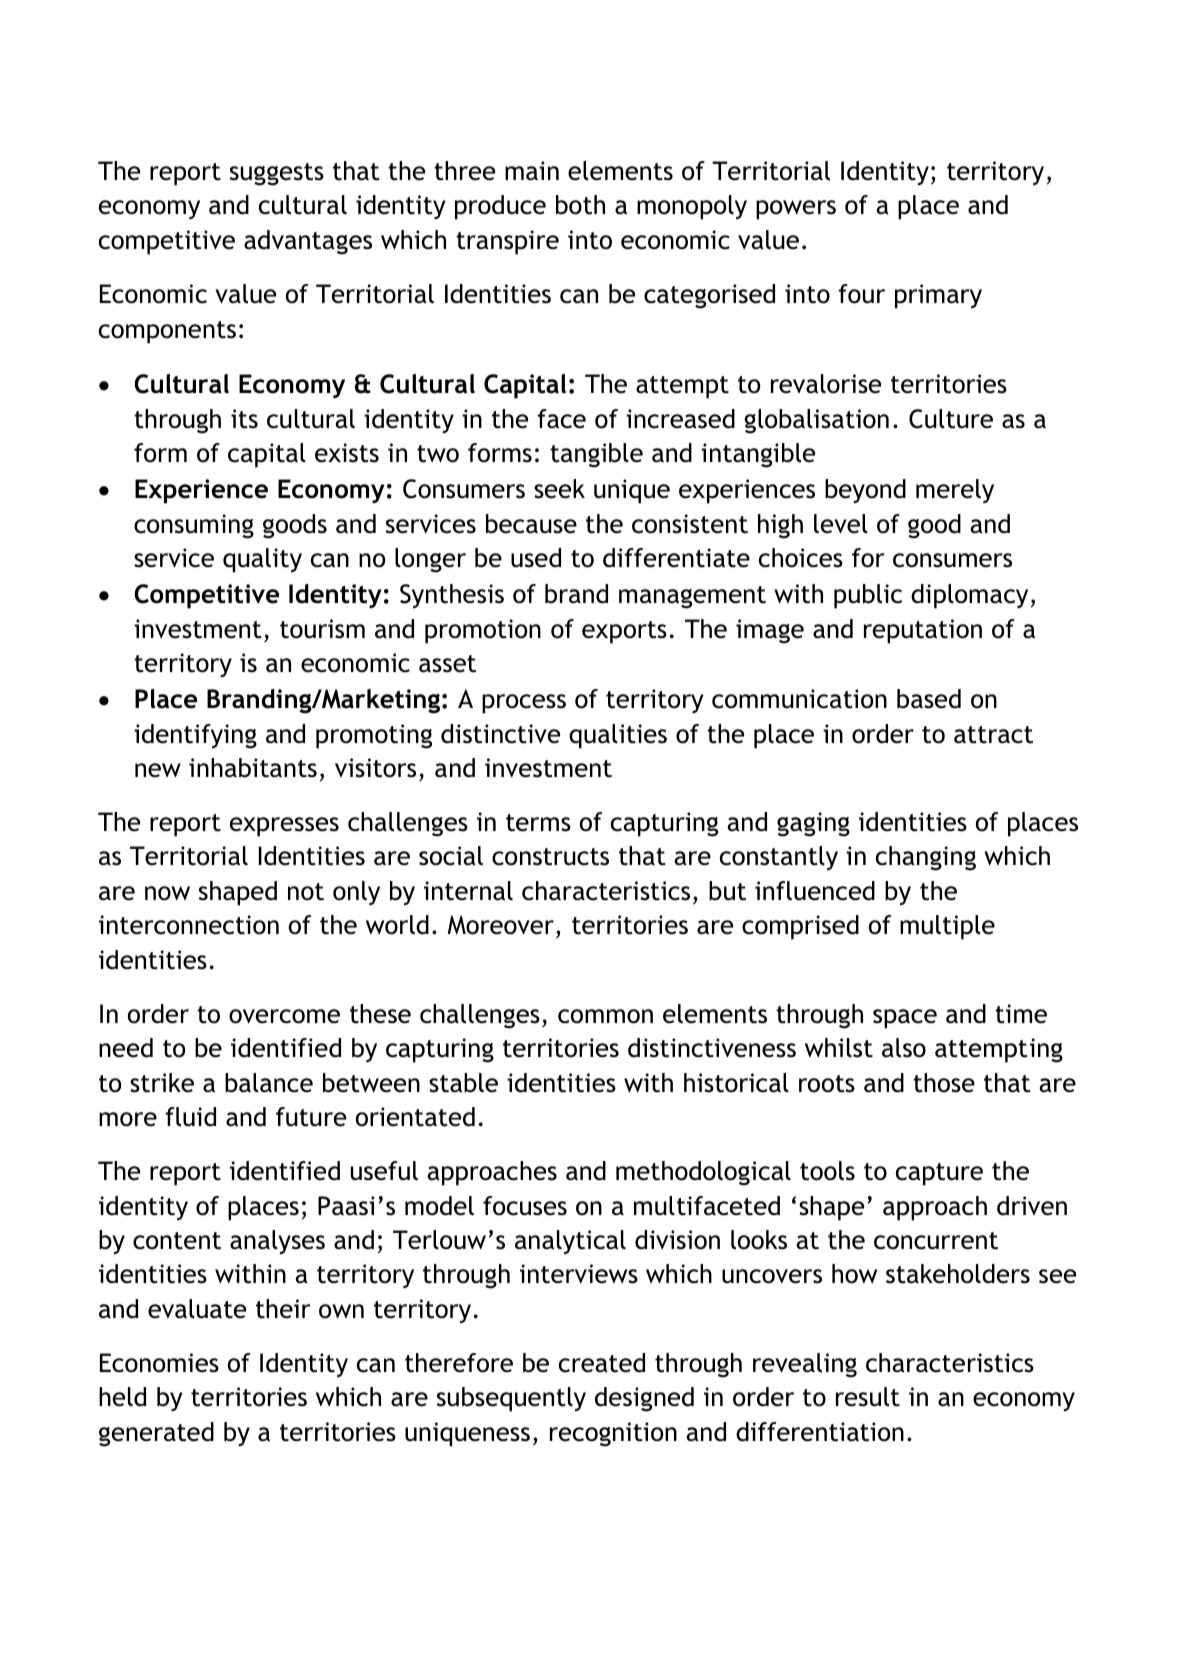  Describe the element at coordinates (159, 1363) in the page. I see `Economies` at that location.
